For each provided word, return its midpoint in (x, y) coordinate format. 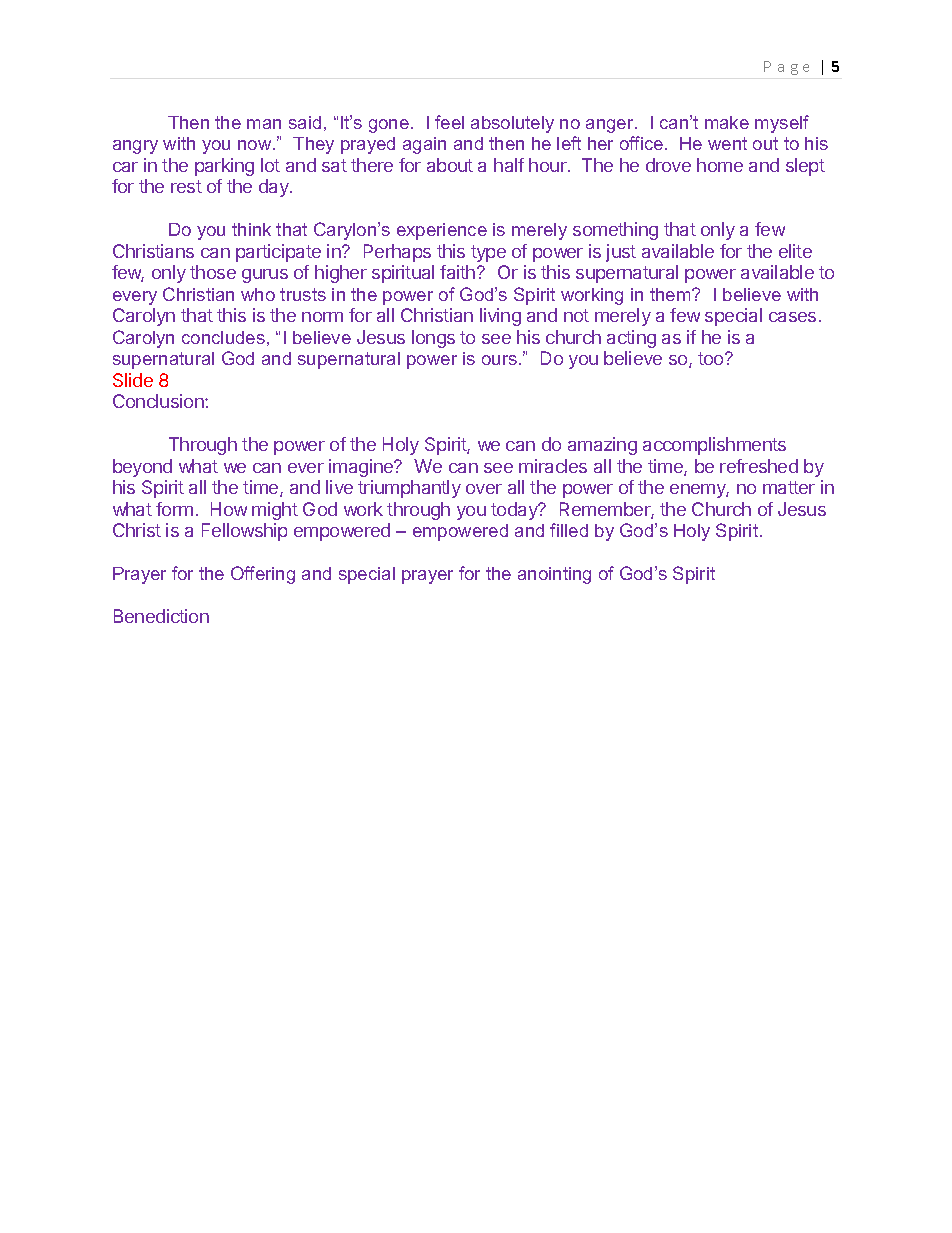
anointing (554, 575)
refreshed (759, 466)
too (712, 358)
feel (449, 122)
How (229, 509)
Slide (133, 380)
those (213, 272)
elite (795, 251)
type (488, 253)
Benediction (161, 616)
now (256, 145)
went (727, 143)
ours (499, 360)
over (484, 489)
